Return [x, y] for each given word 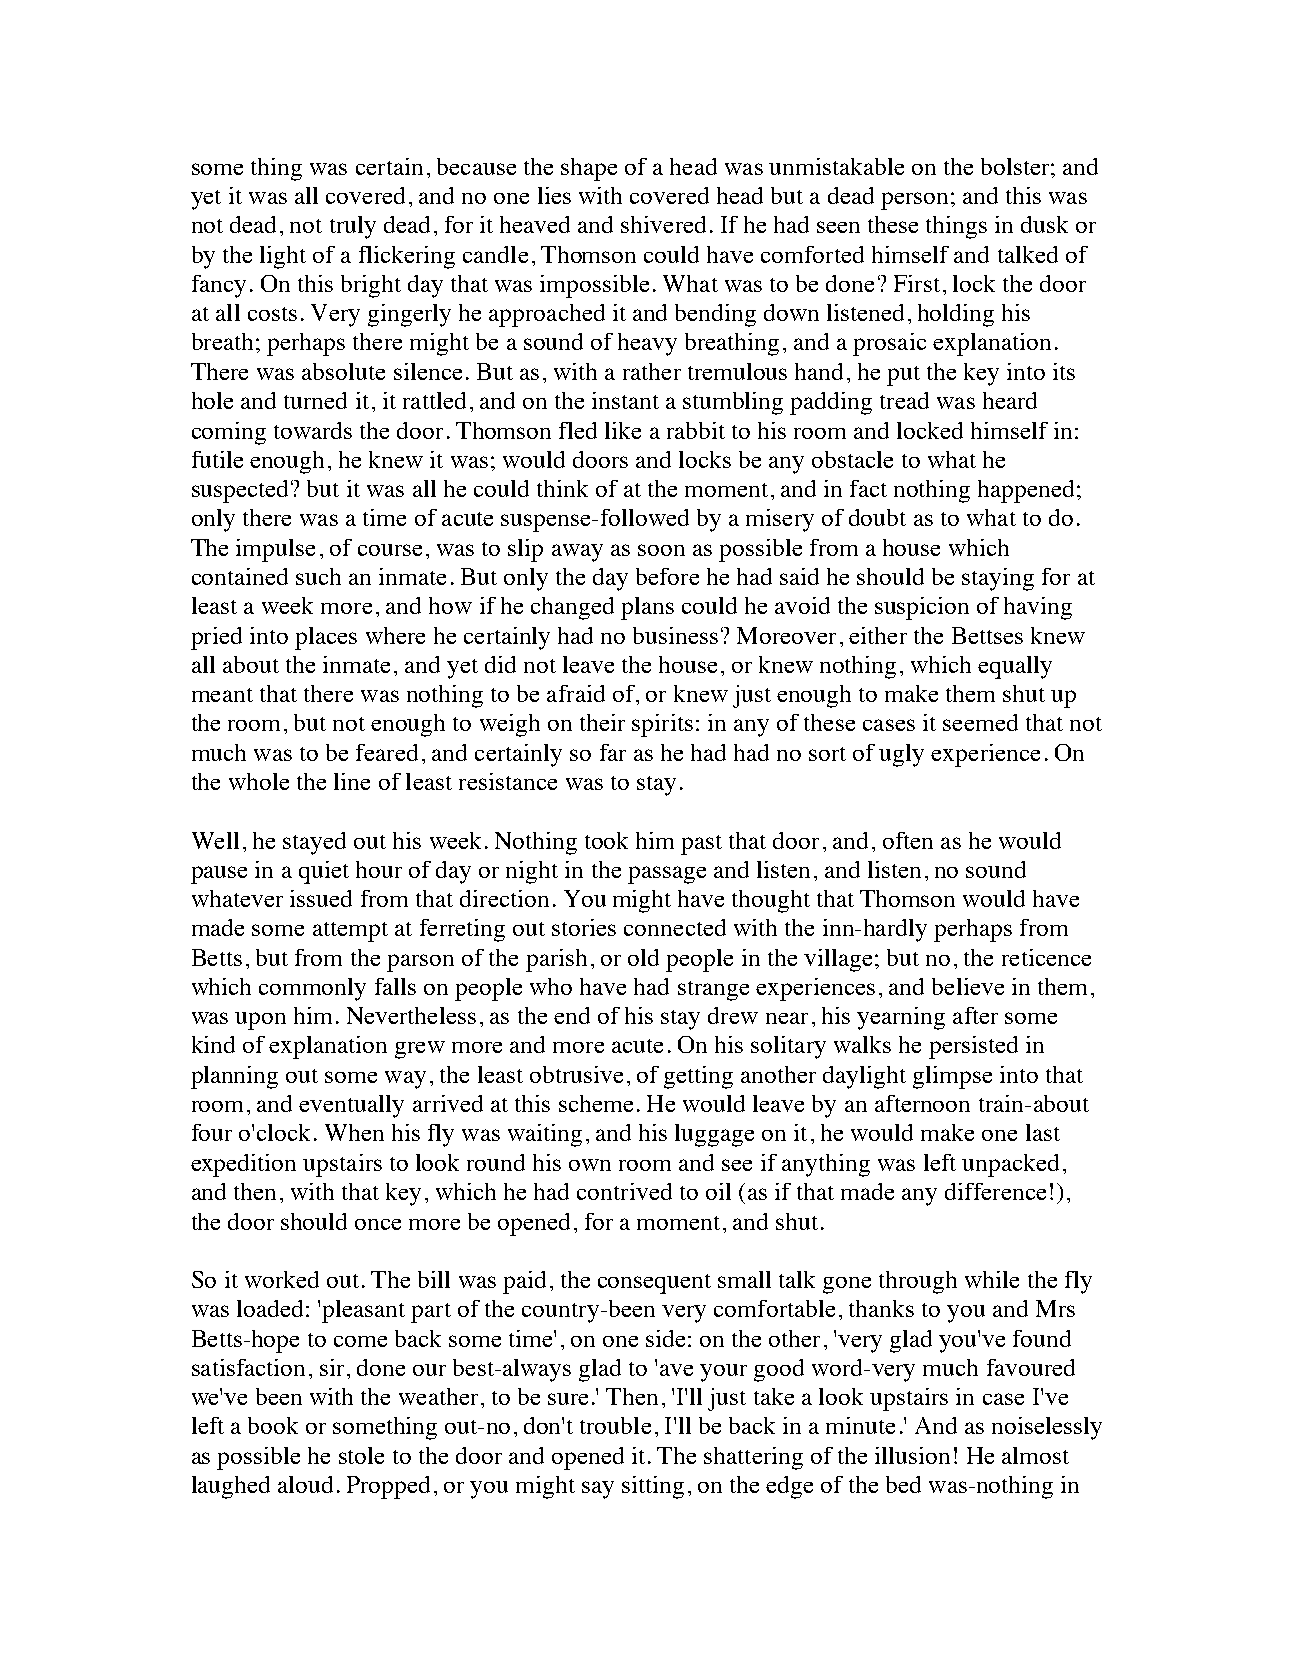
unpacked [1010, 1165]
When [354, 1132]
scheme [596, 1103]
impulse [275, 550]
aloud [305, 1484]
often [908, 840]
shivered [663, 224]
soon [661, 550]
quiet [324, 872]
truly [353, 227]
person [914, 201]
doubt [877, 517]
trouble [615, 1425]
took [606, 840]
